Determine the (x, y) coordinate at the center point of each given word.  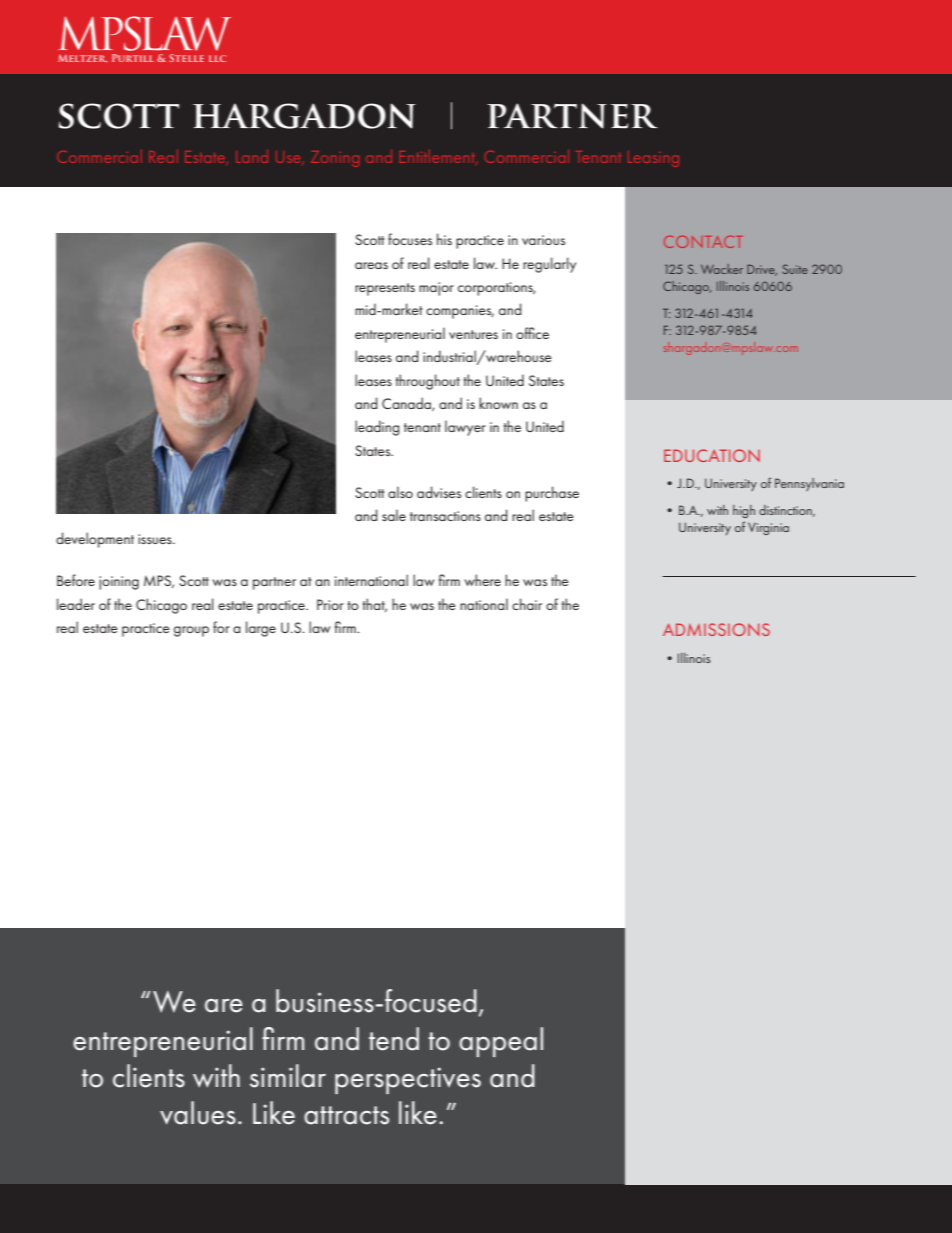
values (198, 1113)
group (191, 631)
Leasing (653, 159)
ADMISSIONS (716, 629)
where (482, 580)
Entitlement (438, 157)
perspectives (408, 1080)
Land (252, 156)
